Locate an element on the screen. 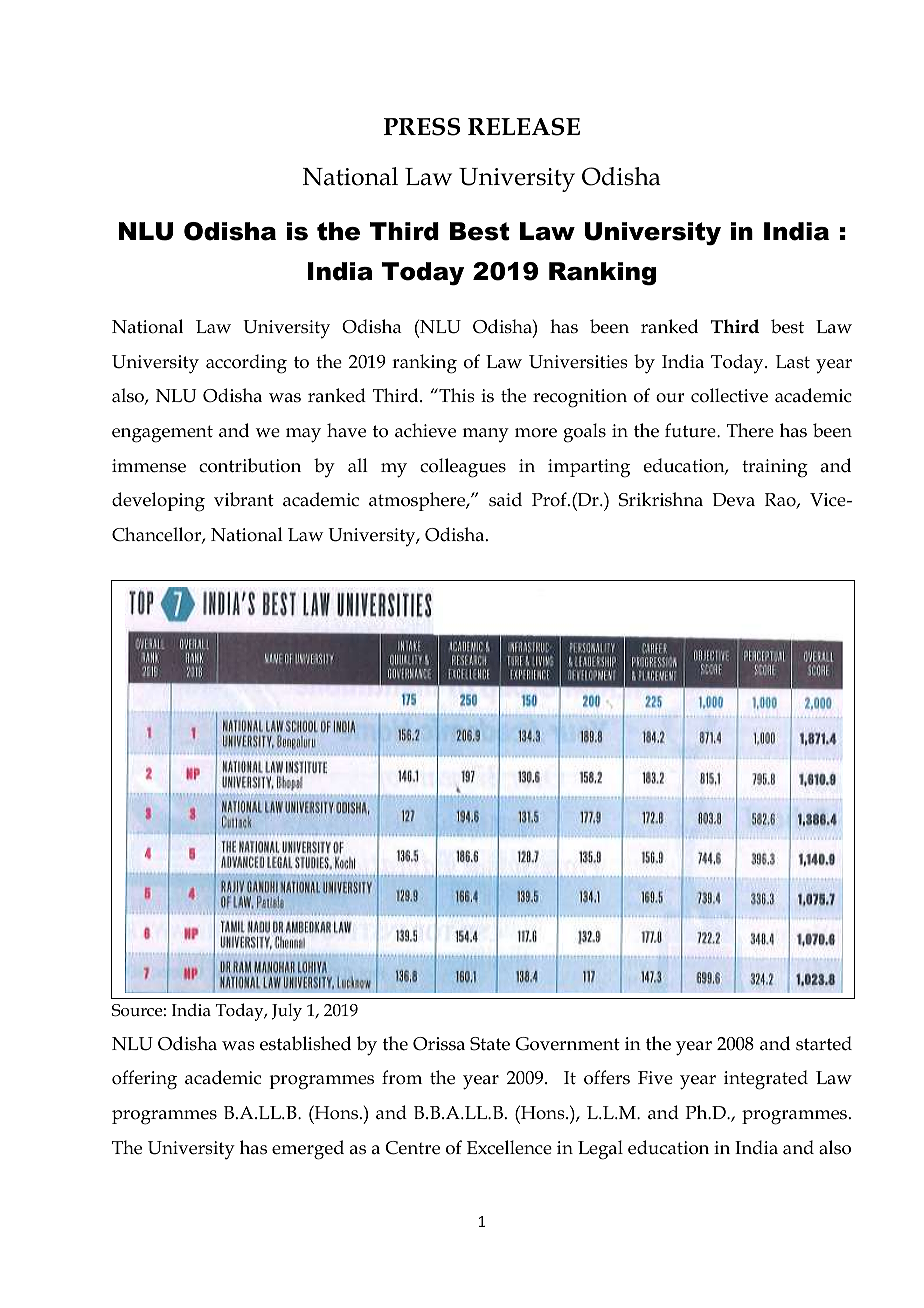 The width and height of the screenshot is (924, 1308). Deva is located at coordinates (733, 500).
